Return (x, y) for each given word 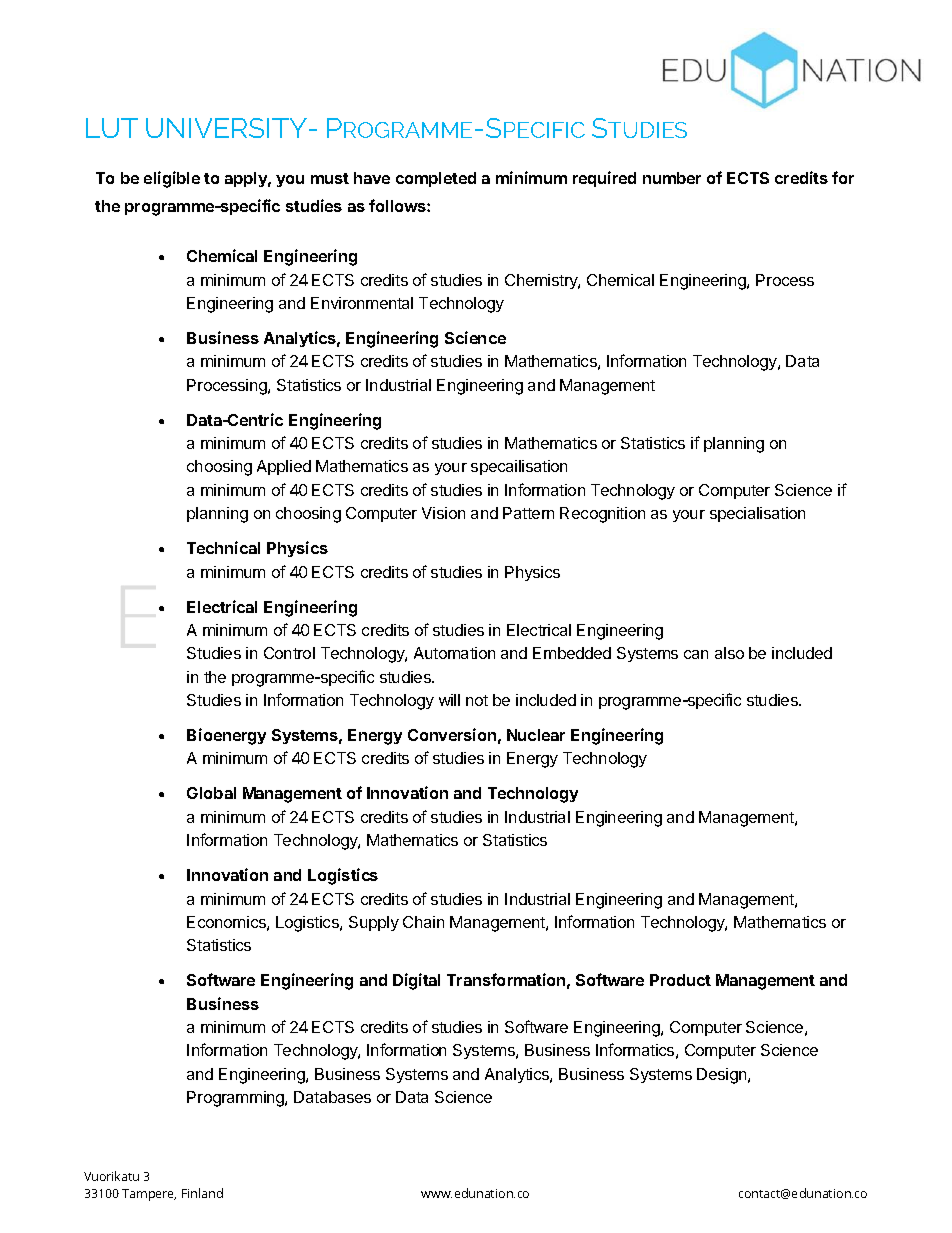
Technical (223, 547)
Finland (202, 1193)
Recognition (602, 515)
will (449, 700)
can (696, 654)
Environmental (362, 303)
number (672, 178)
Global (211, 793)
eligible (172, 179)
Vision (443, 513)
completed (436, 179)
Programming (236, 1099)
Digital (416, 981)
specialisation (757, 514)
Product (680, 980)
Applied (284, 467)
